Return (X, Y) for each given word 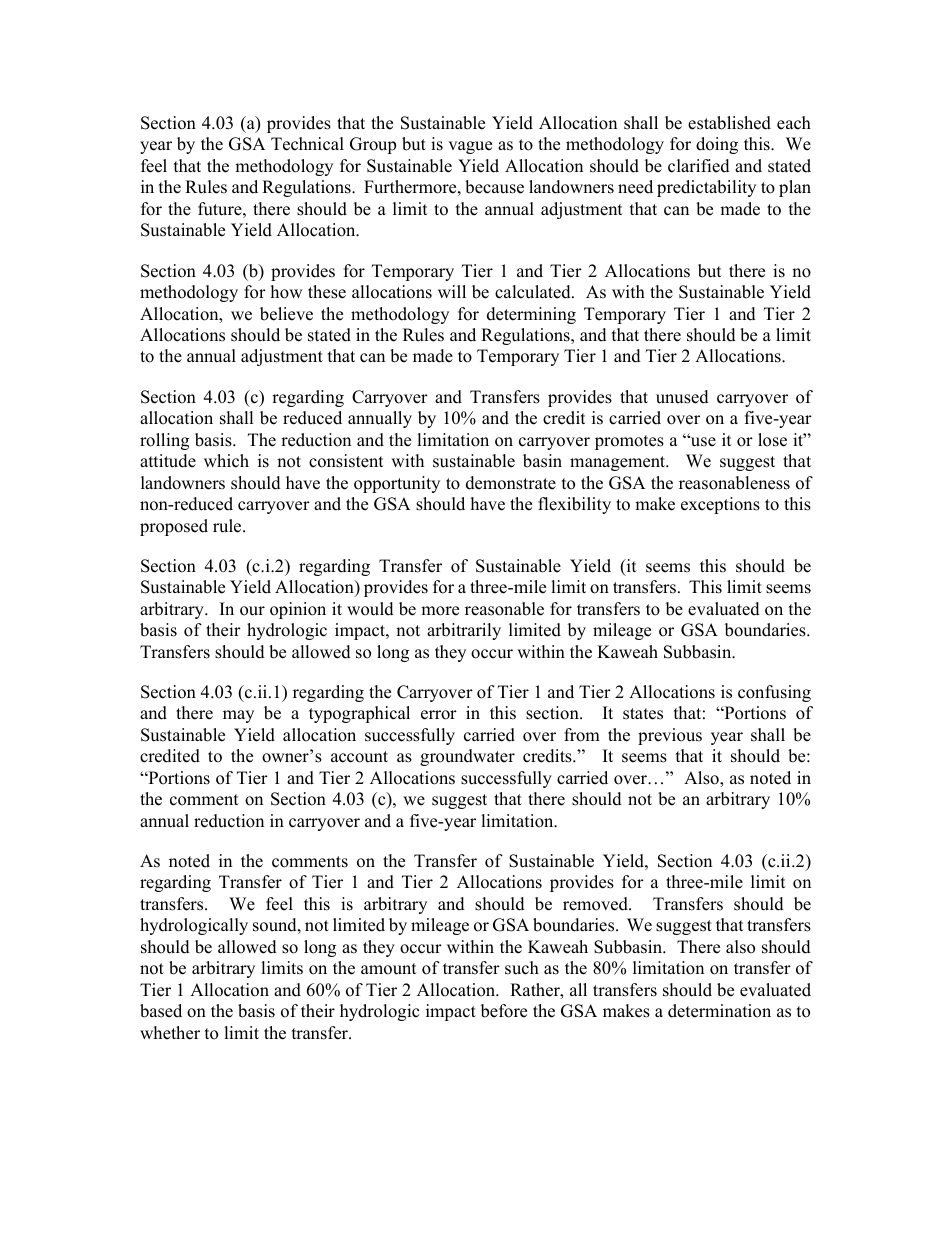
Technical (307, 144)
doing (717, 145)
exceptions (720, 505)
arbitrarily (464, 631)
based (161, 1011)
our (252, 611)
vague (470, 147)
